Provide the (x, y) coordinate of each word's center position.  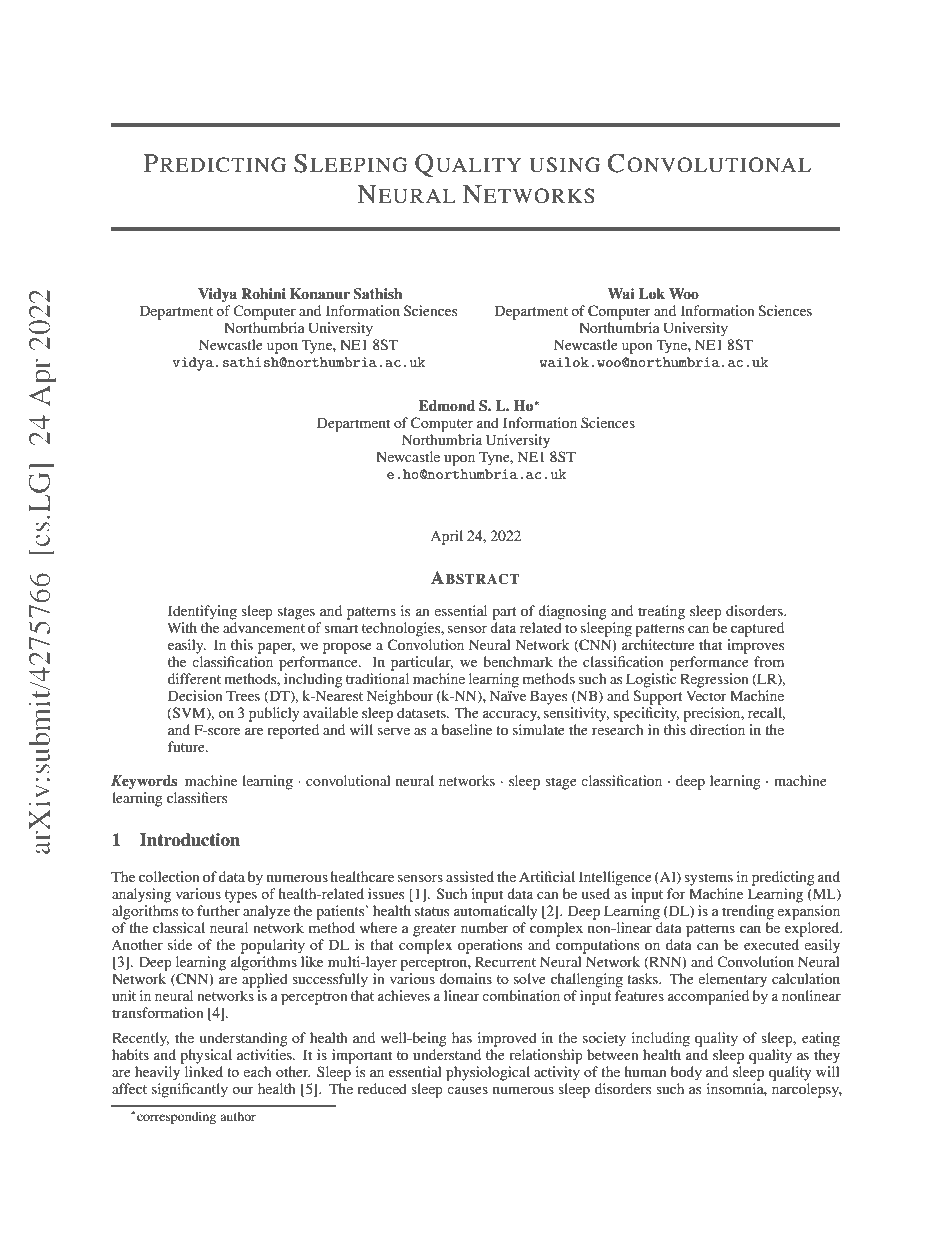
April (446, 537)
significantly (190, 1090)
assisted (470, 876)
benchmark (518, 661)
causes (467, 1090)
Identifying (202, 612)
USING (564, 165)
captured (757, 629)
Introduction (190, 840)
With (182, 627)
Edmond (446, 405)
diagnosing (572, 612)
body (686, 1073)
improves (755, 646)
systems (708, 879)
